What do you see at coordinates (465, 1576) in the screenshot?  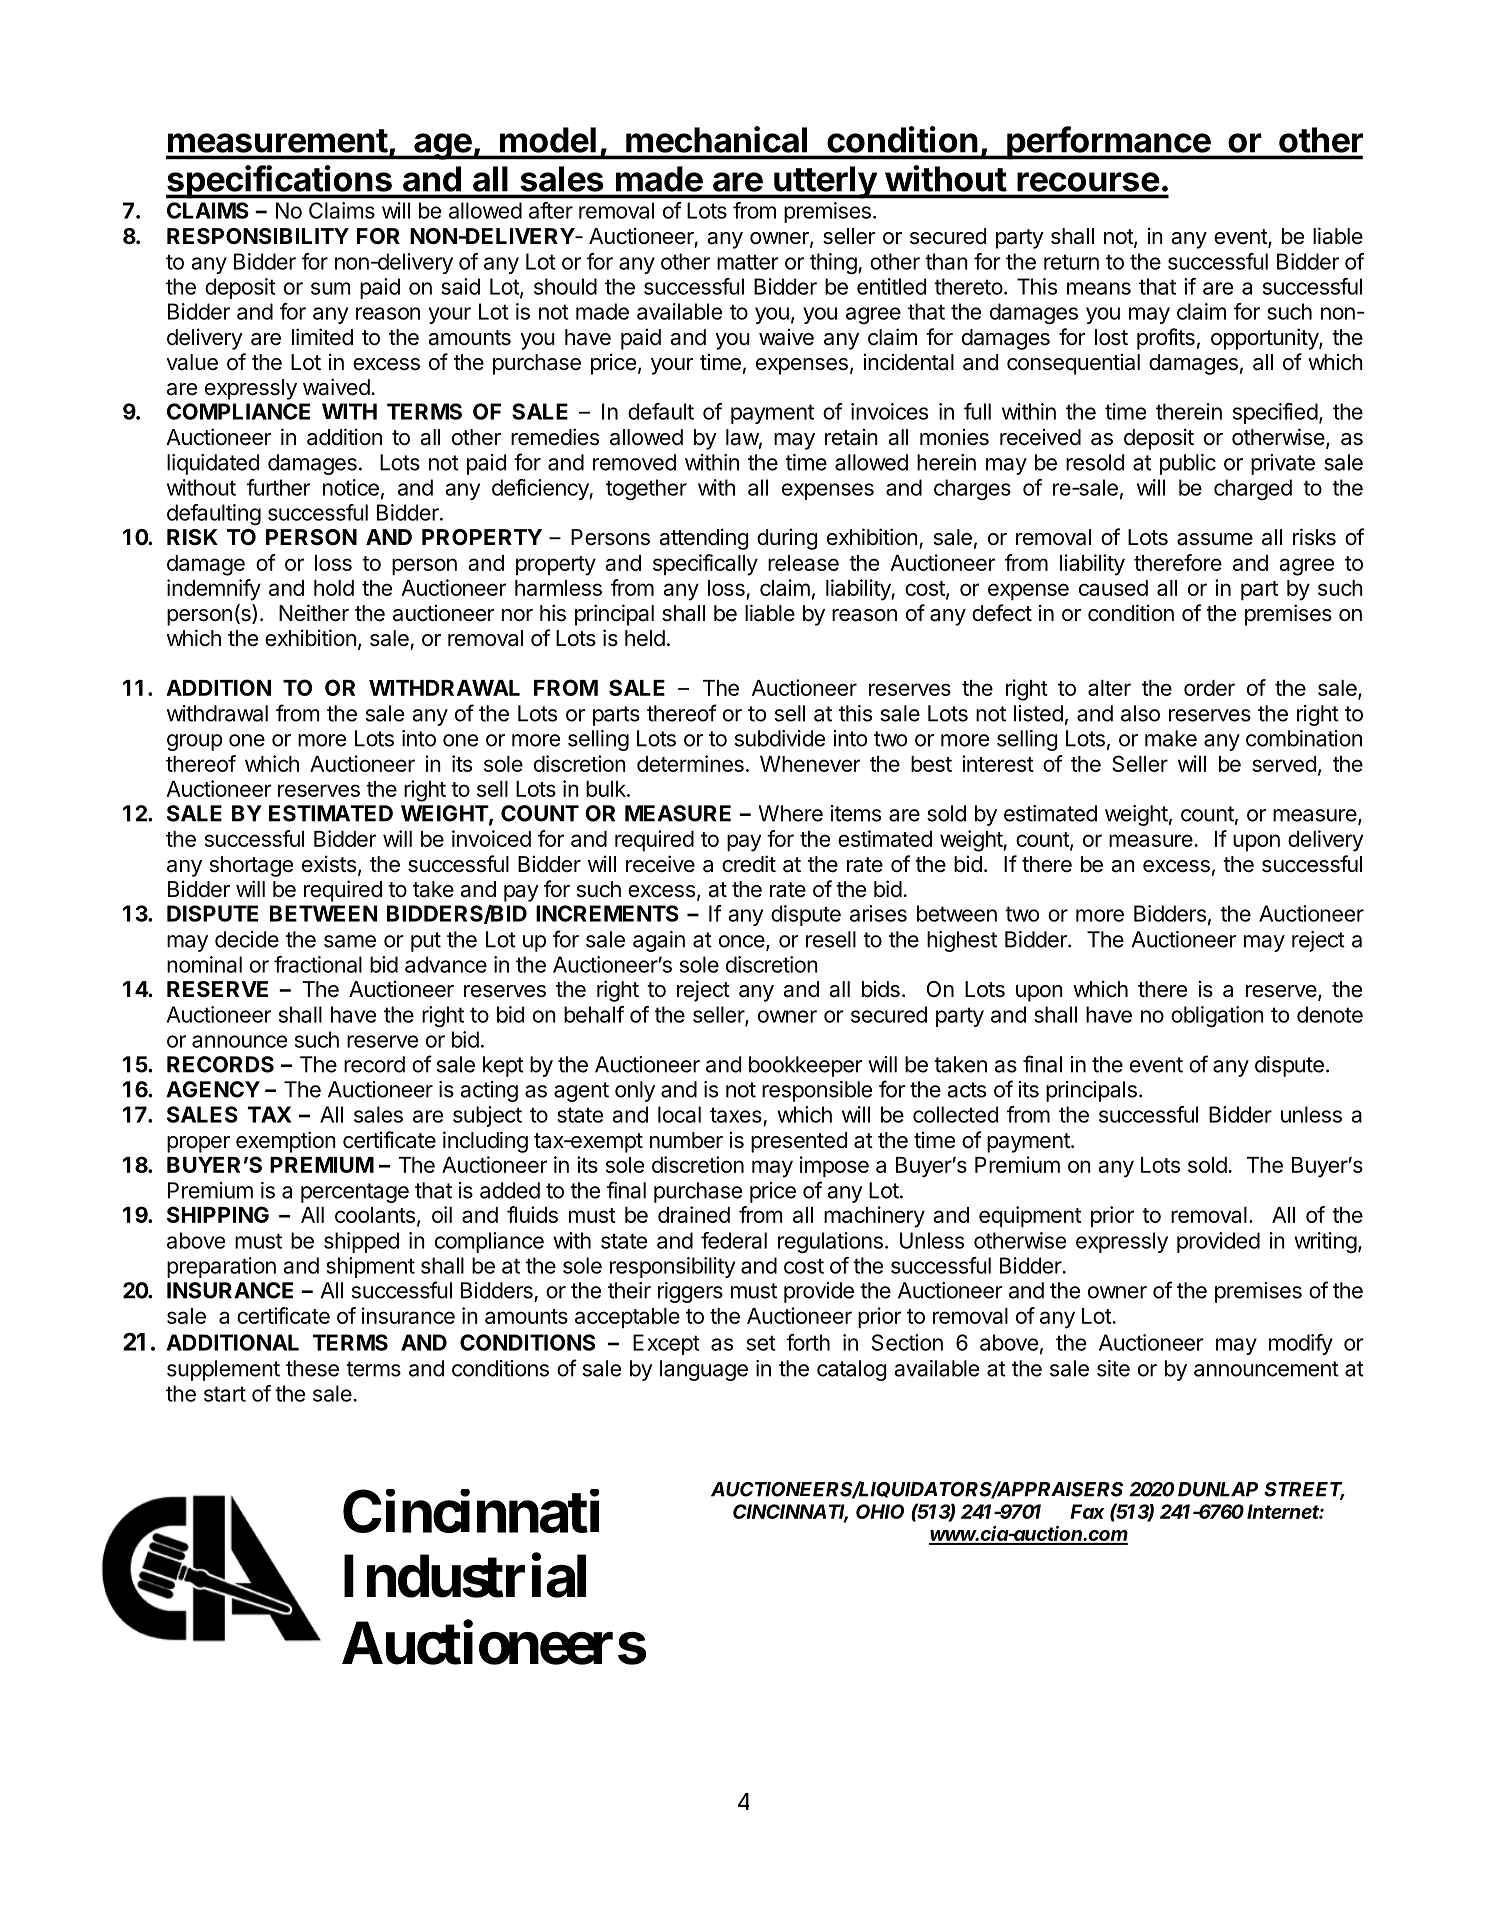 I see `Industrial` at bounding box center [465, 1576].
